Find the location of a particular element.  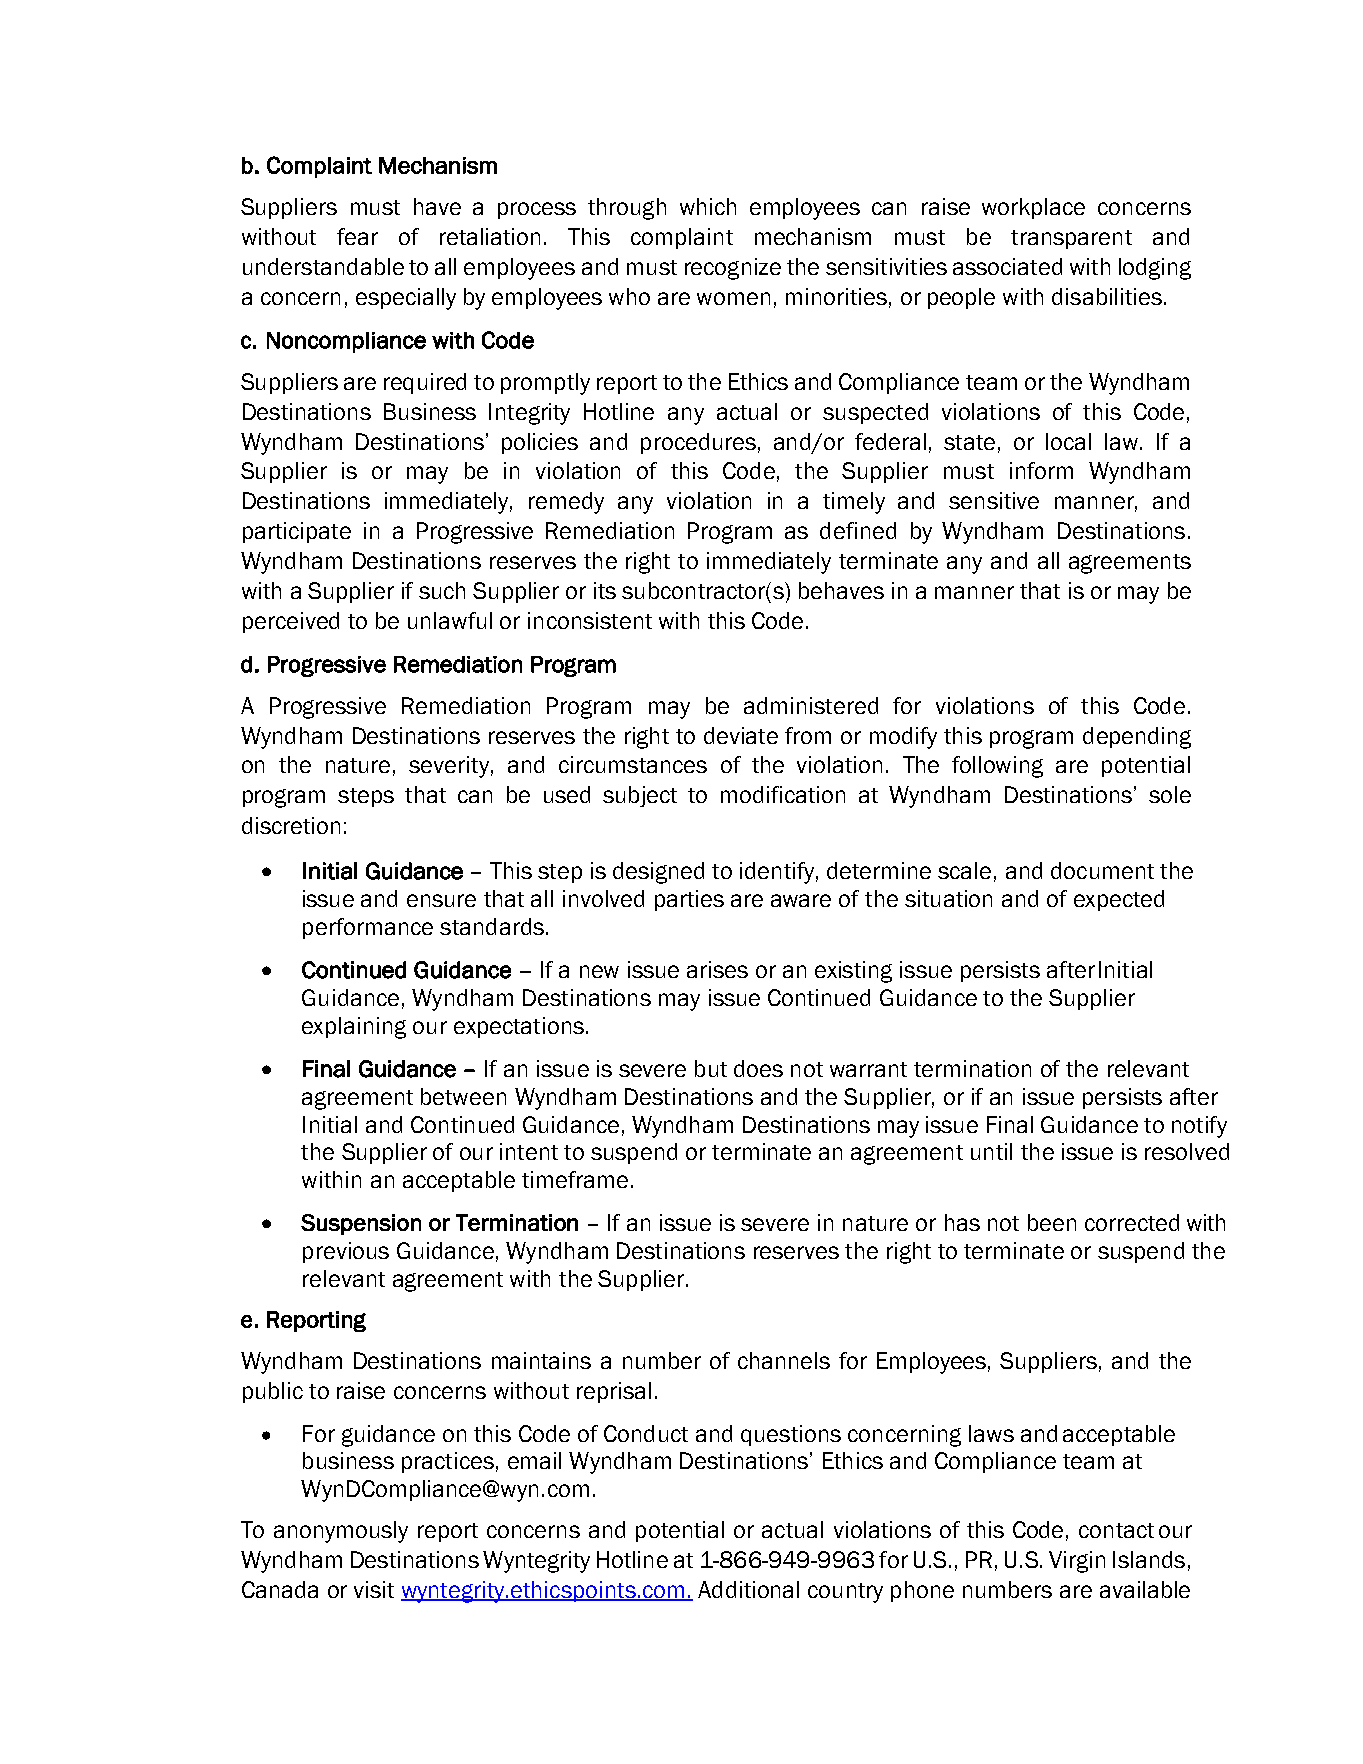

transparent is located at coordinates (1071, 239).
